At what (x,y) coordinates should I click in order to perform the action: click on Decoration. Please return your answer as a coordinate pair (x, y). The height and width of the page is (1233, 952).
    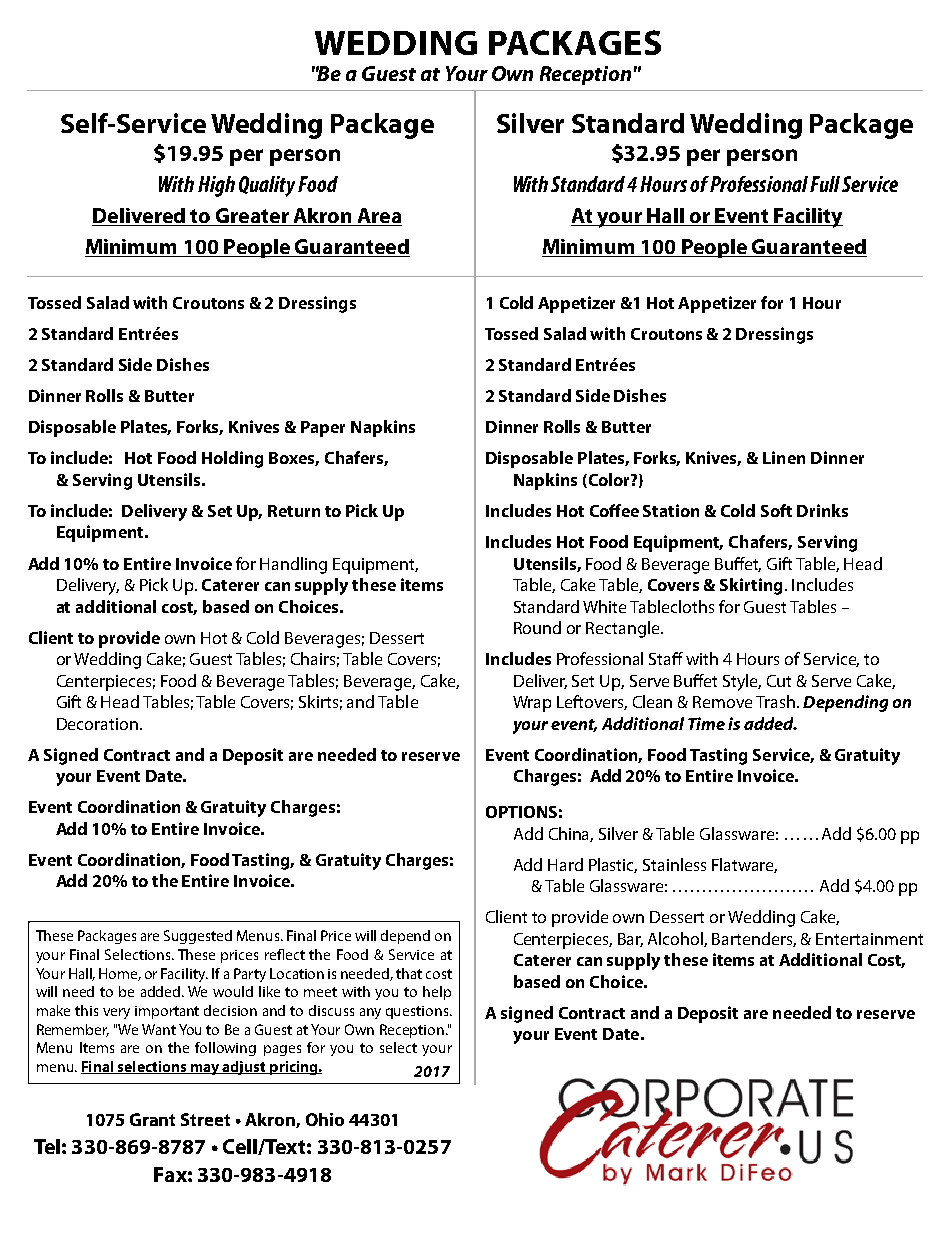
    Looking at the image, I should click on (97, 724).
